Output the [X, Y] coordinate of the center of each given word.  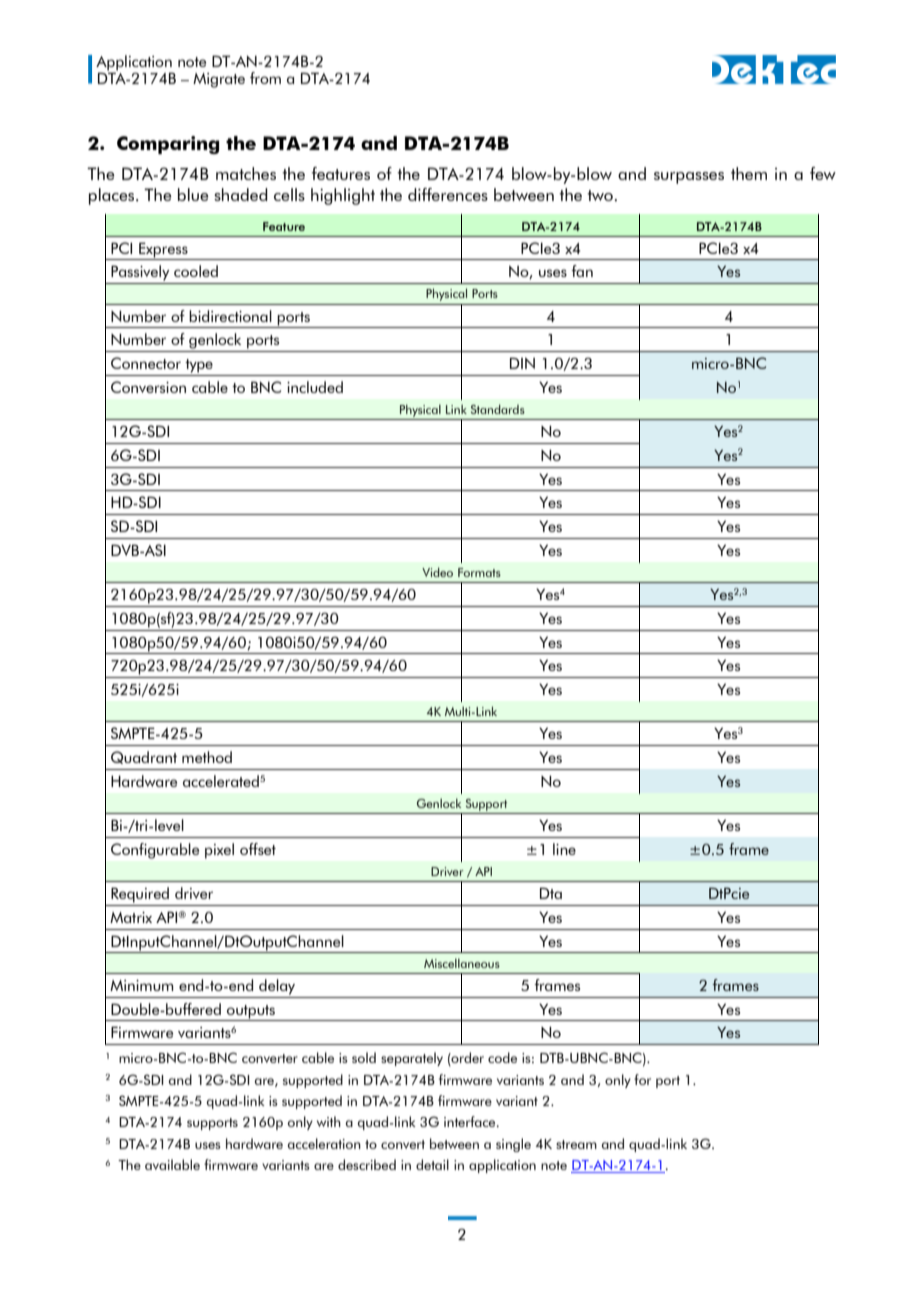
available [172, 1164]
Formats [479, 572]
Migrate [219, 80]
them [749, 173]
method [207, 757]
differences [448, 194]
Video [437, 572]
